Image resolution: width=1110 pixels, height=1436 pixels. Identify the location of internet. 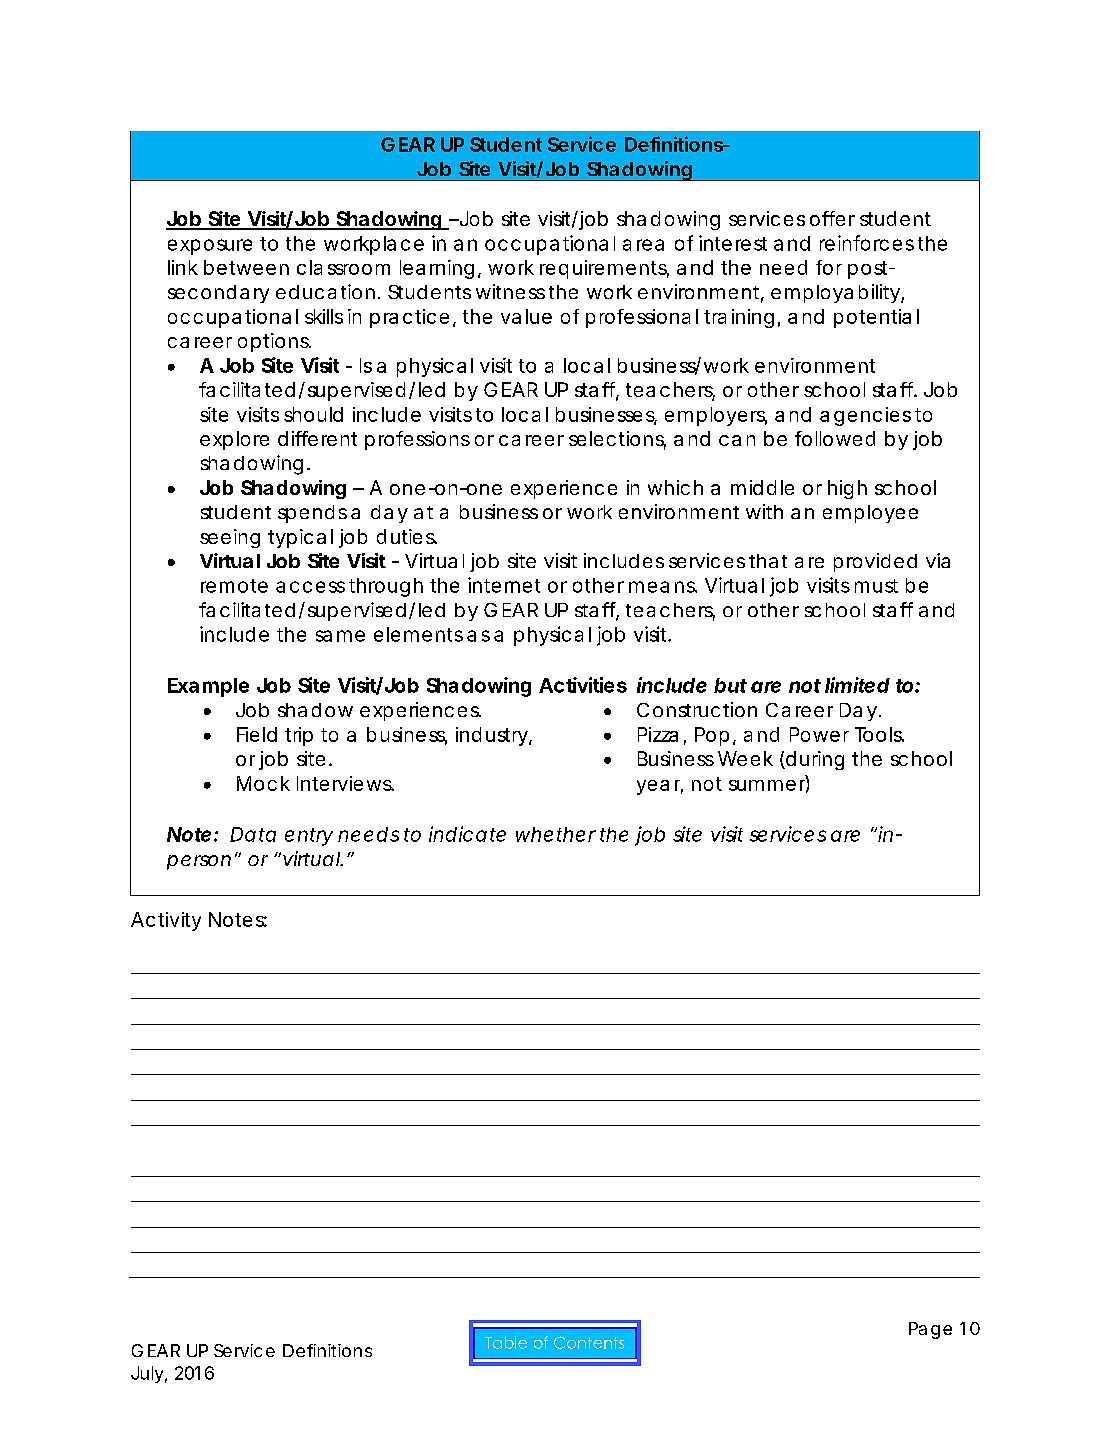
(504, 585).
